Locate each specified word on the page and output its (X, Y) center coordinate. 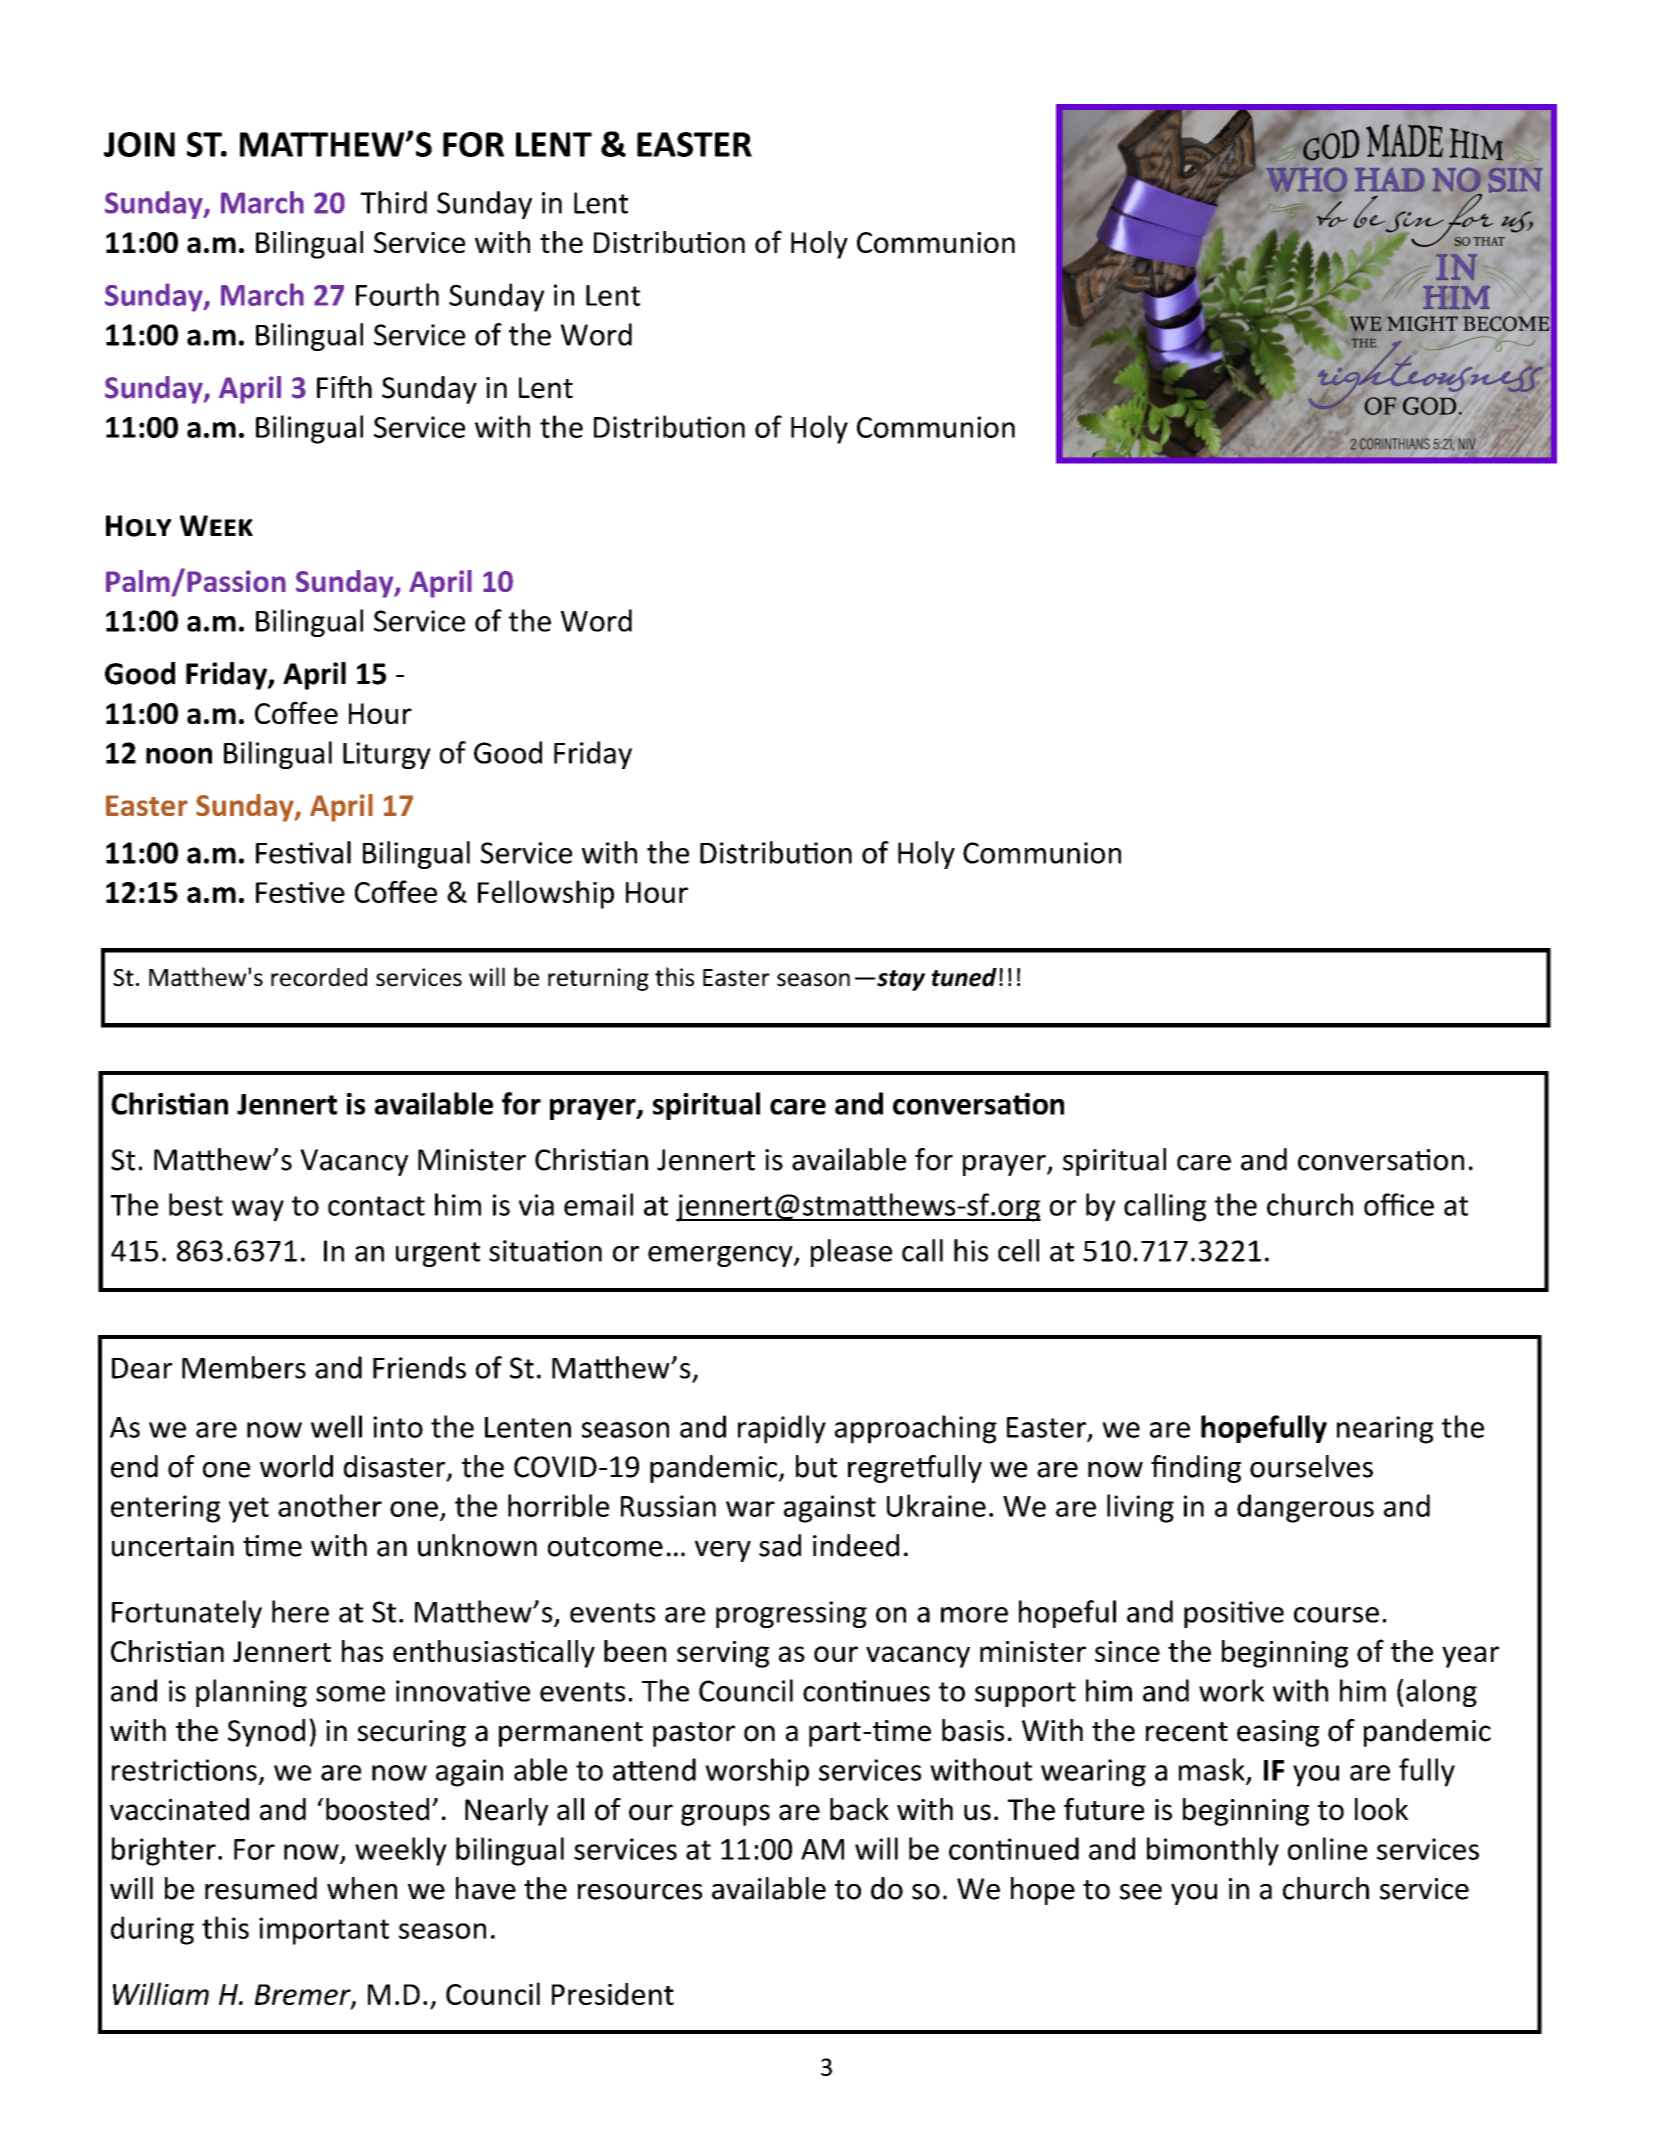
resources (640, 1892)
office (1399, 1204)
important (324, 1931)
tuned (964, 977)
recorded (319, 977)
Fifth (344, 387)
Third (393, 202)
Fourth (397, 294)
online (1327, 1848)
